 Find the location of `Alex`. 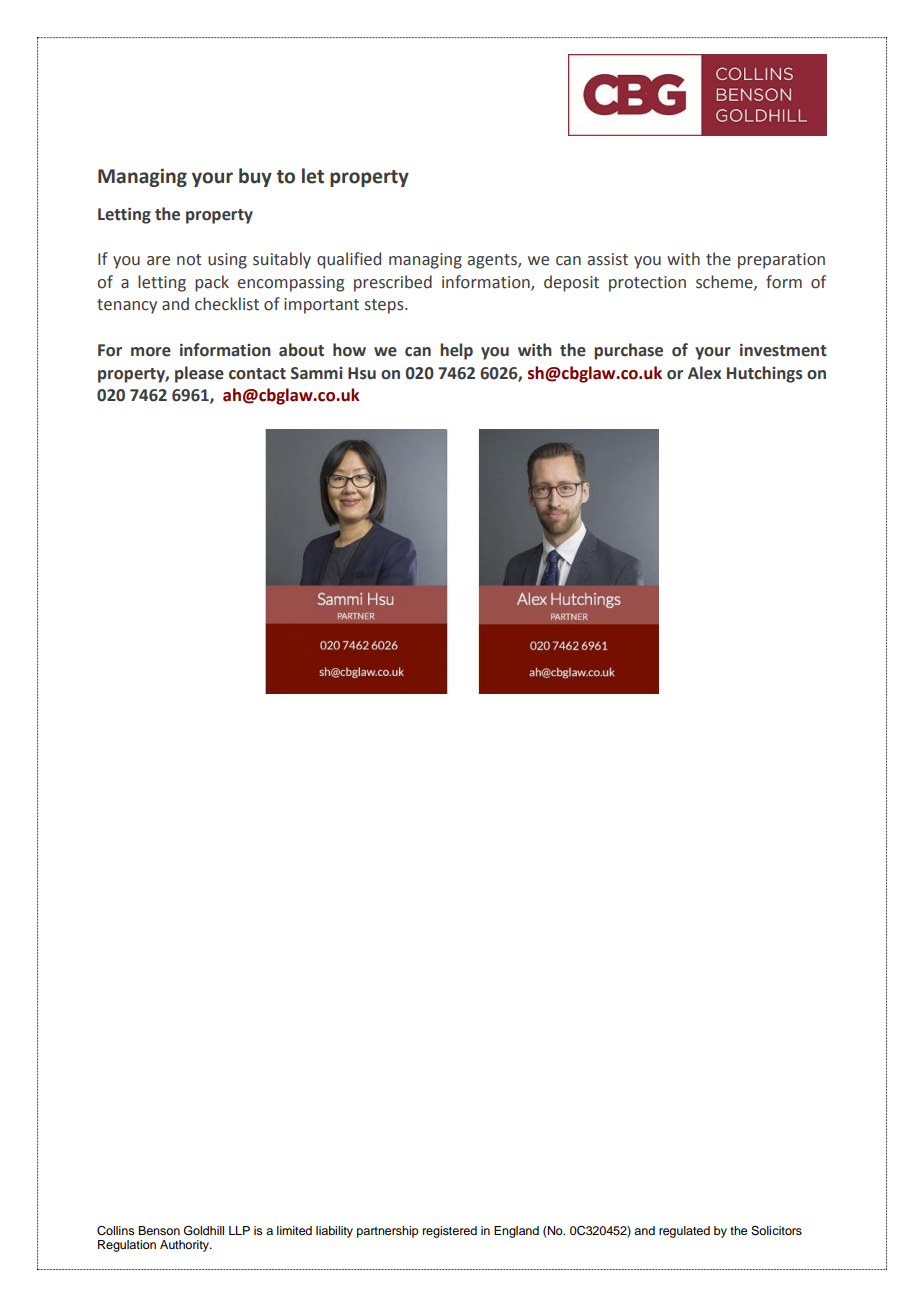

Alex is located at coordinates (704, 373).
